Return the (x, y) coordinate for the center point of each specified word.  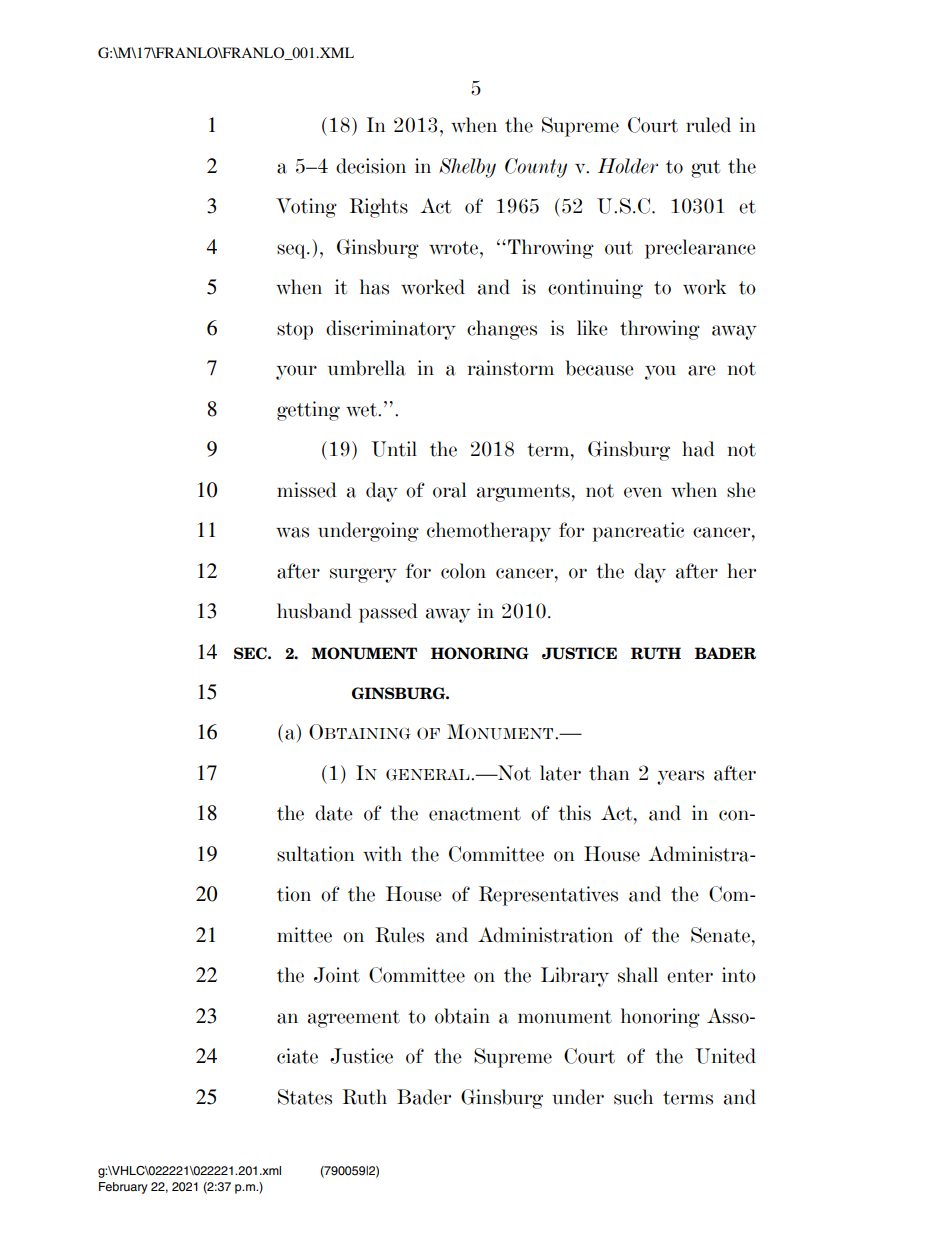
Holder (628, 166)
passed (388, 613)
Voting (306, 208)
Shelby (467, 168)
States (305, 1097)
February (123, 1188)
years (680, 777)
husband (314, 611)
